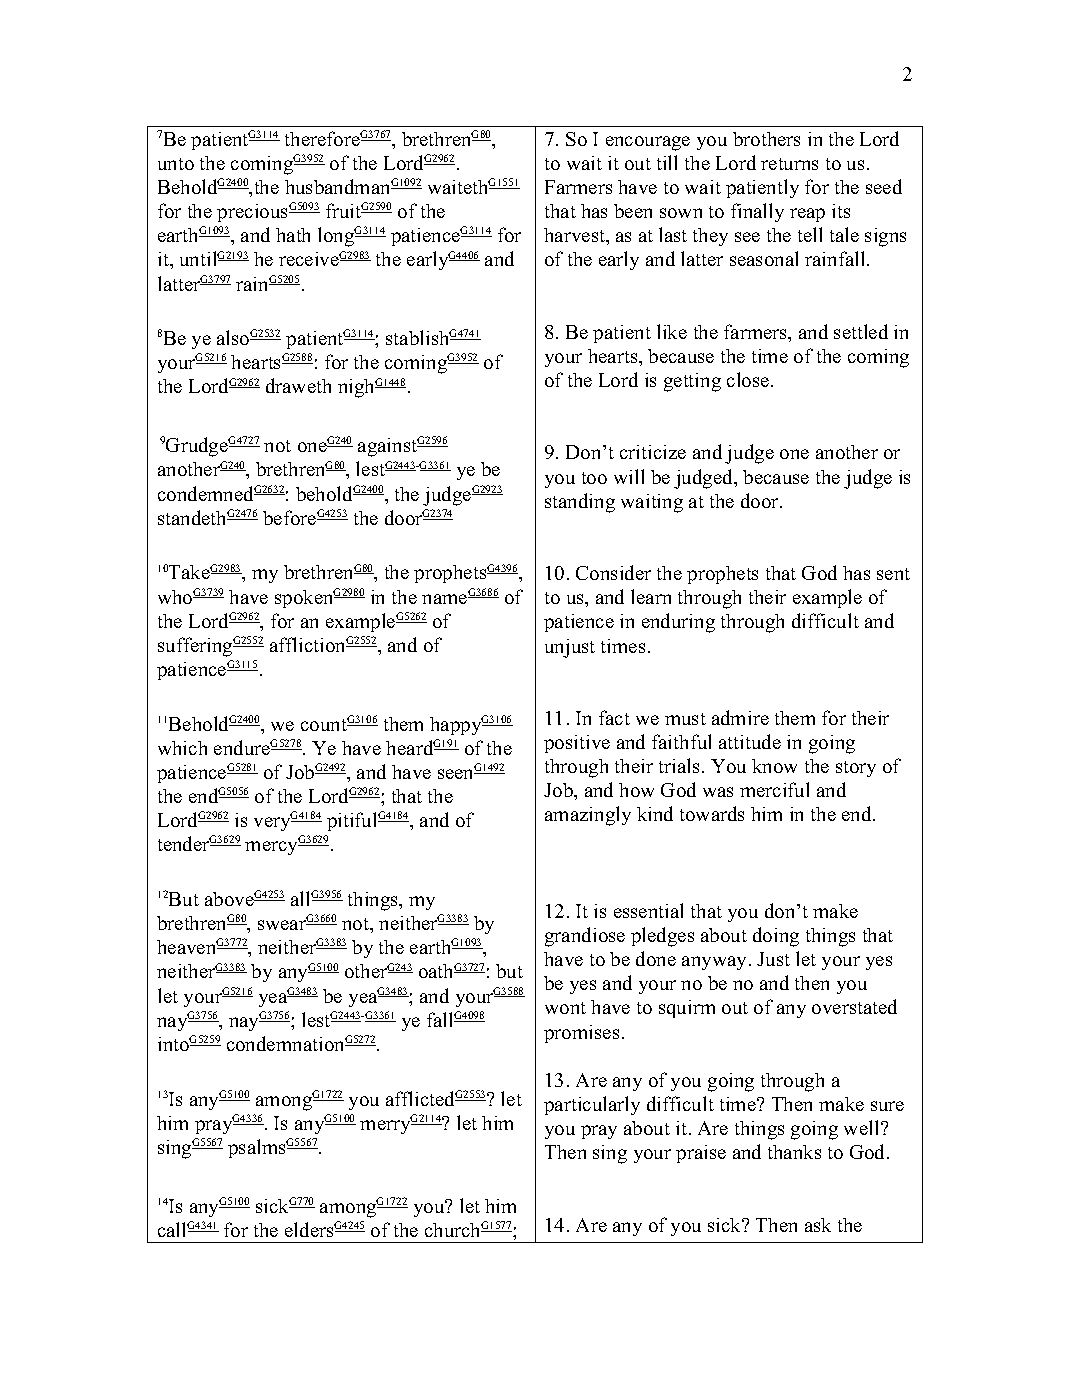 The height and width of the screenshot is (1385, 1070). I want to click on particularly, so click(592, 1105).
